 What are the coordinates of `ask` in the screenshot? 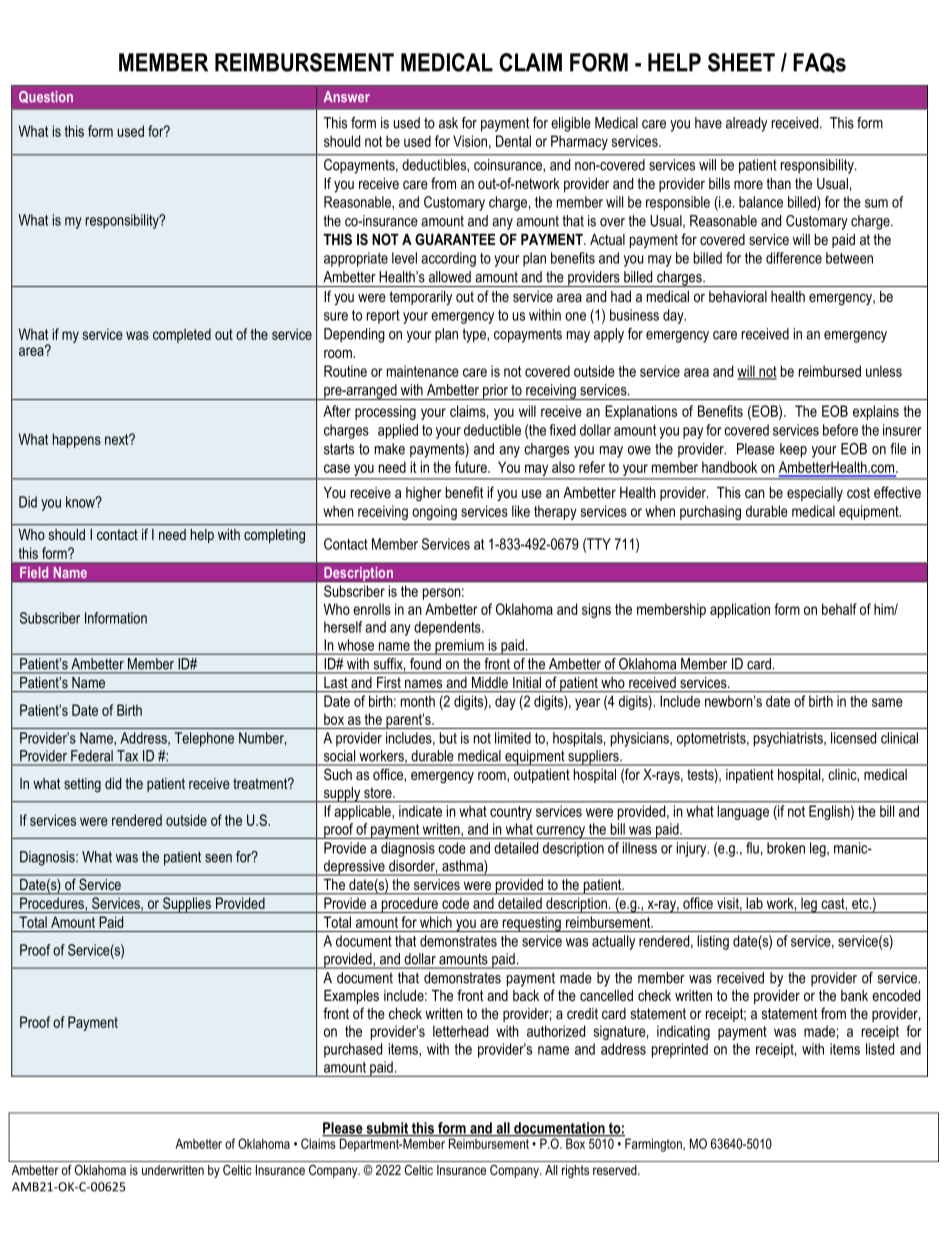 It's located at (448, 123).
